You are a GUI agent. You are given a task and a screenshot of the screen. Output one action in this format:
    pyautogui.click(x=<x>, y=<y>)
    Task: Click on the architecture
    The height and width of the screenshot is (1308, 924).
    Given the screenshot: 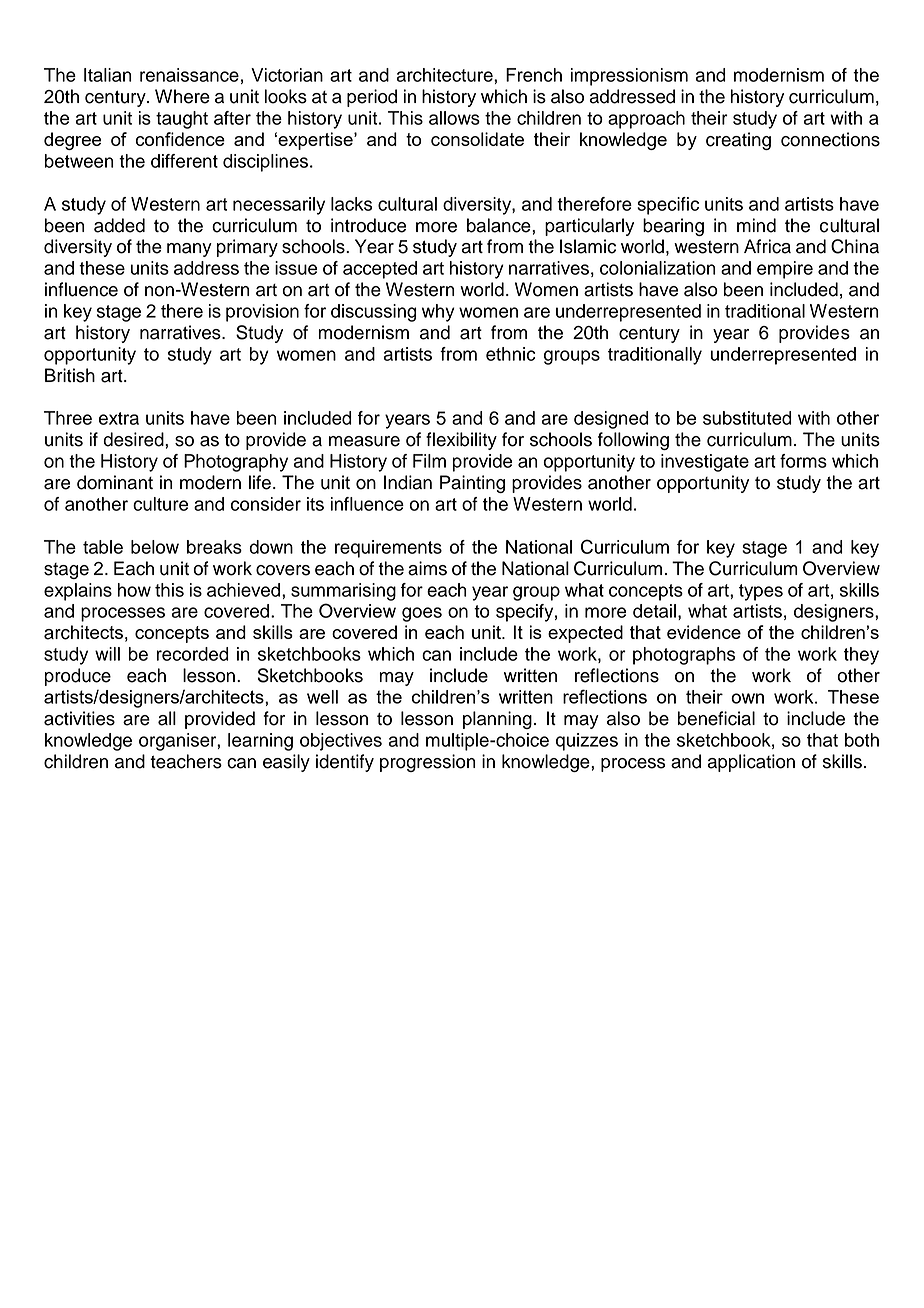 What is the action you would take?
    pyautogui.click(x=446, y=75)
